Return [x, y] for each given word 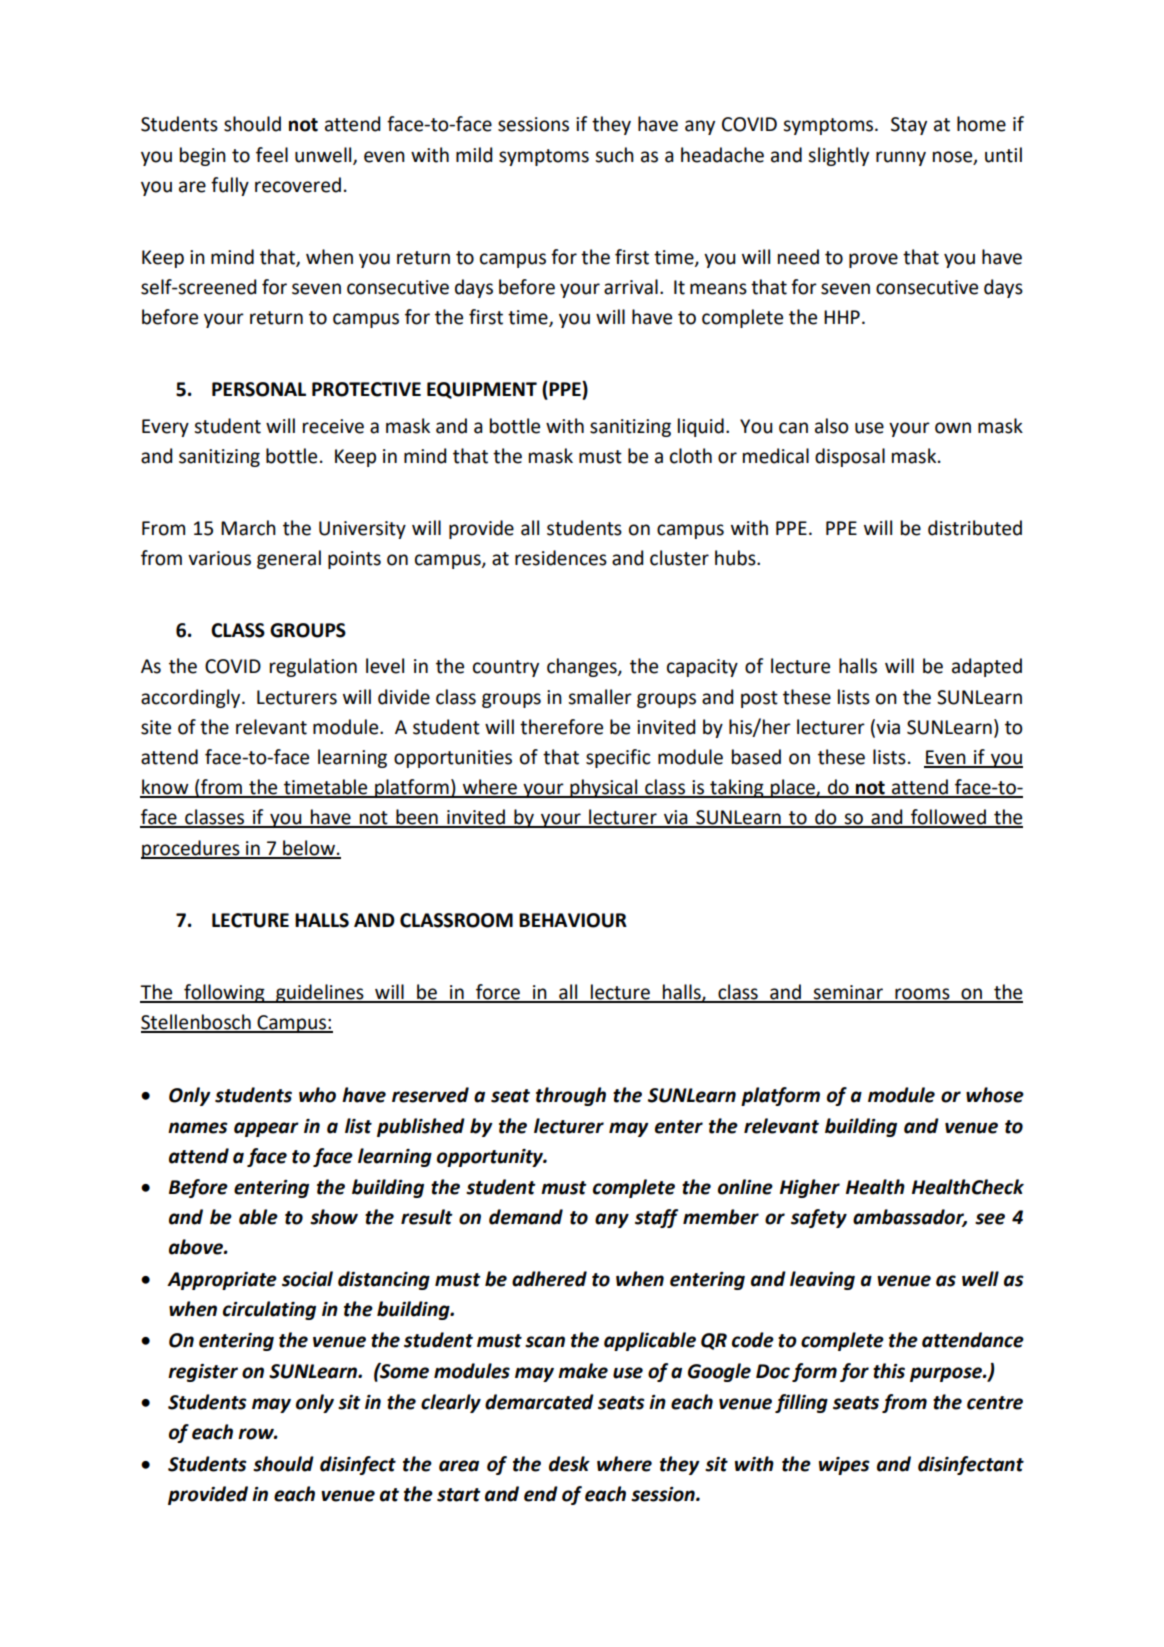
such [614, 155]
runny [901, 158]
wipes [844, 1466]
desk [569, 1464]
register [203, 1373]
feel [272, 155]
